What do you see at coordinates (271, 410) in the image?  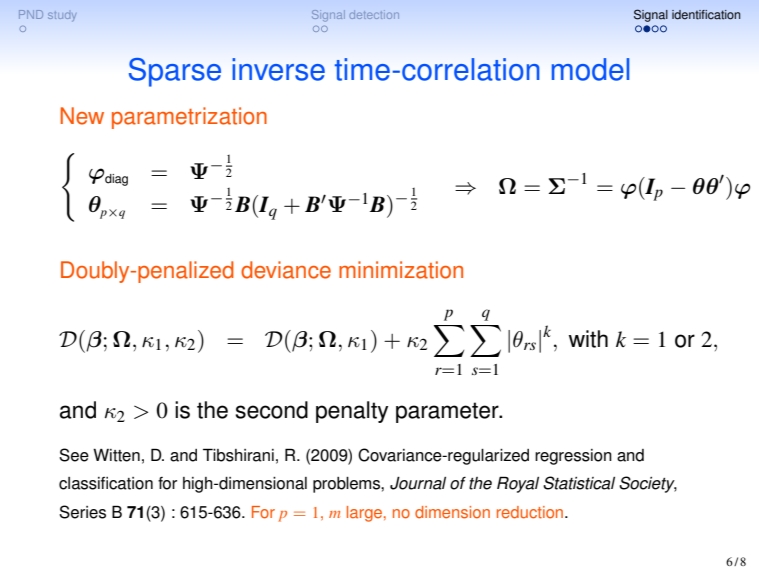 I see `second` at bounding box center [271, 410].
